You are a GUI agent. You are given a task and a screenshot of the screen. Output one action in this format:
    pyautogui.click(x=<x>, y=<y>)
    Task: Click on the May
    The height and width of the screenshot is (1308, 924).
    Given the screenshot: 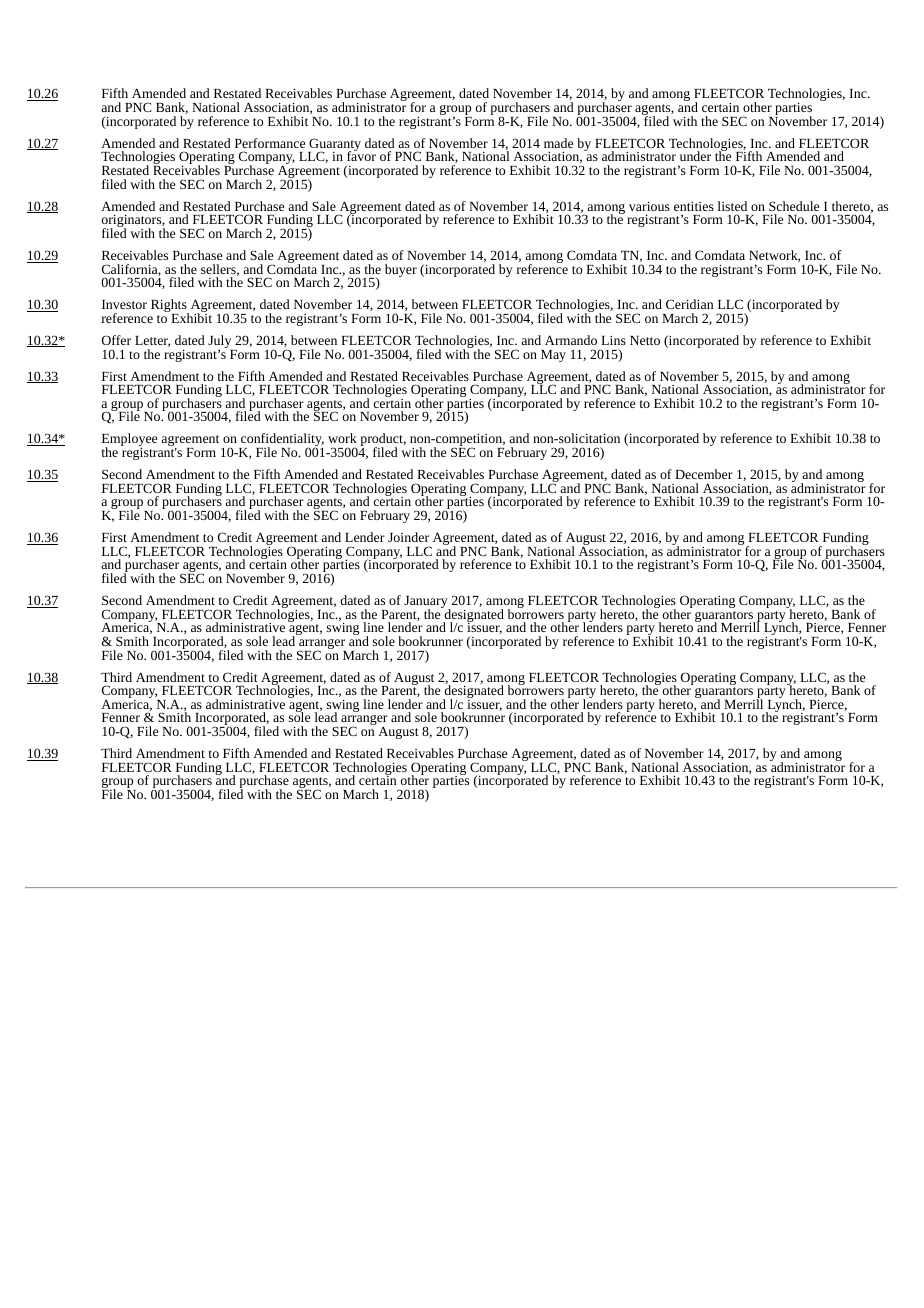 What is the action you would take?
    pyautogui.click(x=553, y=356)
